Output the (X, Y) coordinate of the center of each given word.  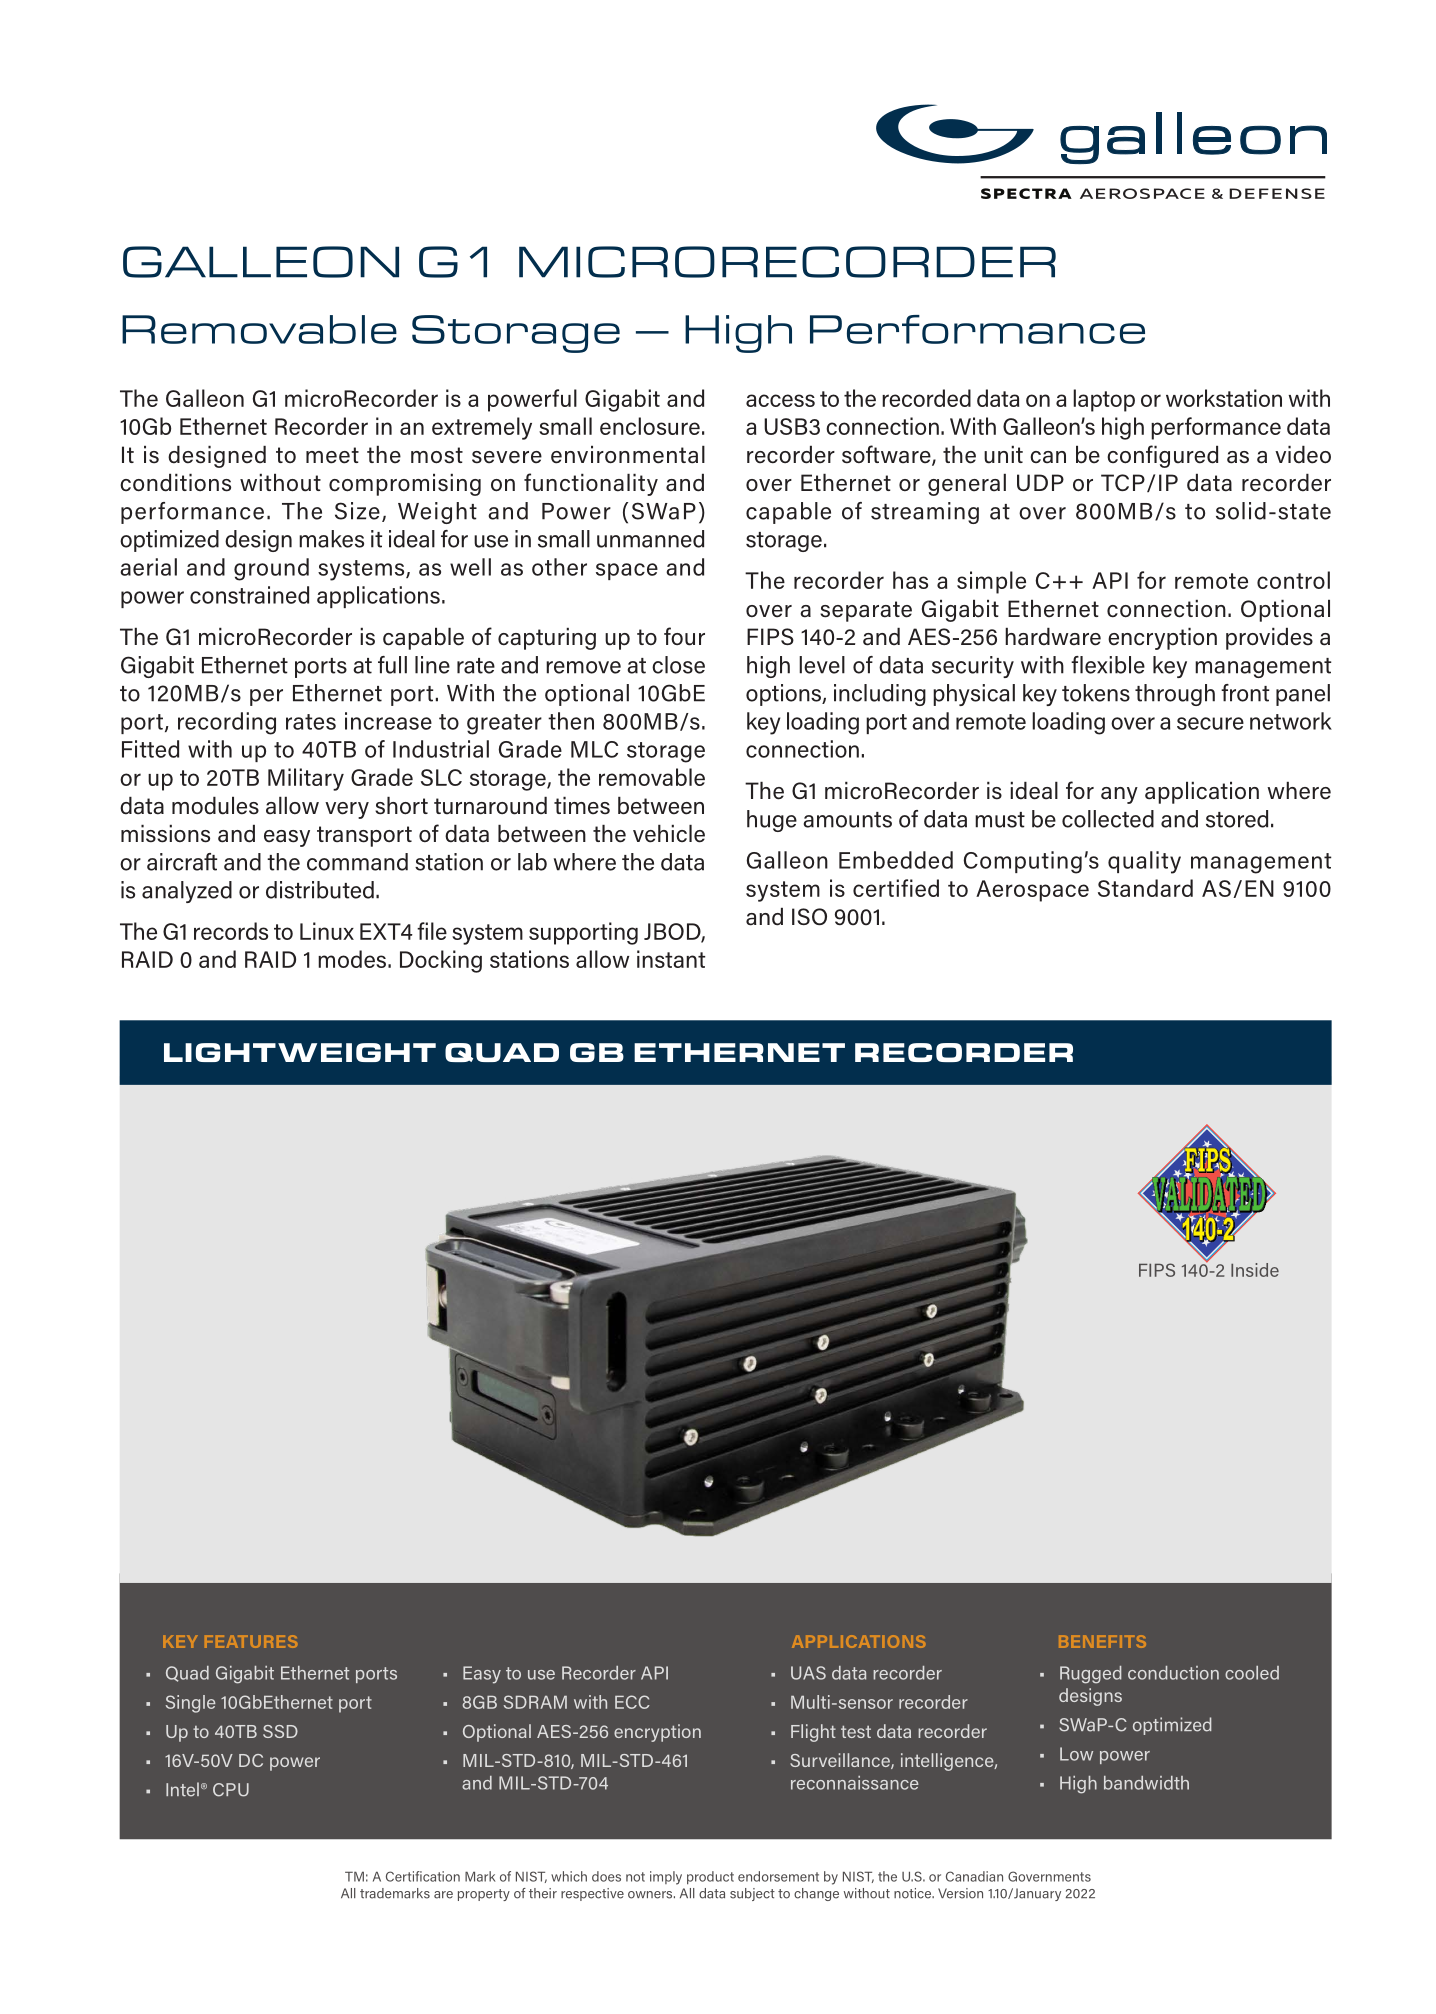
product (710, 1878)
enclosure (650, 426)
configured (1162, 456)
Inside (1255, 1270)
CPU (231, 1790)
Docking (441, 961)
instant (671, 959)
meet (332, 455)
